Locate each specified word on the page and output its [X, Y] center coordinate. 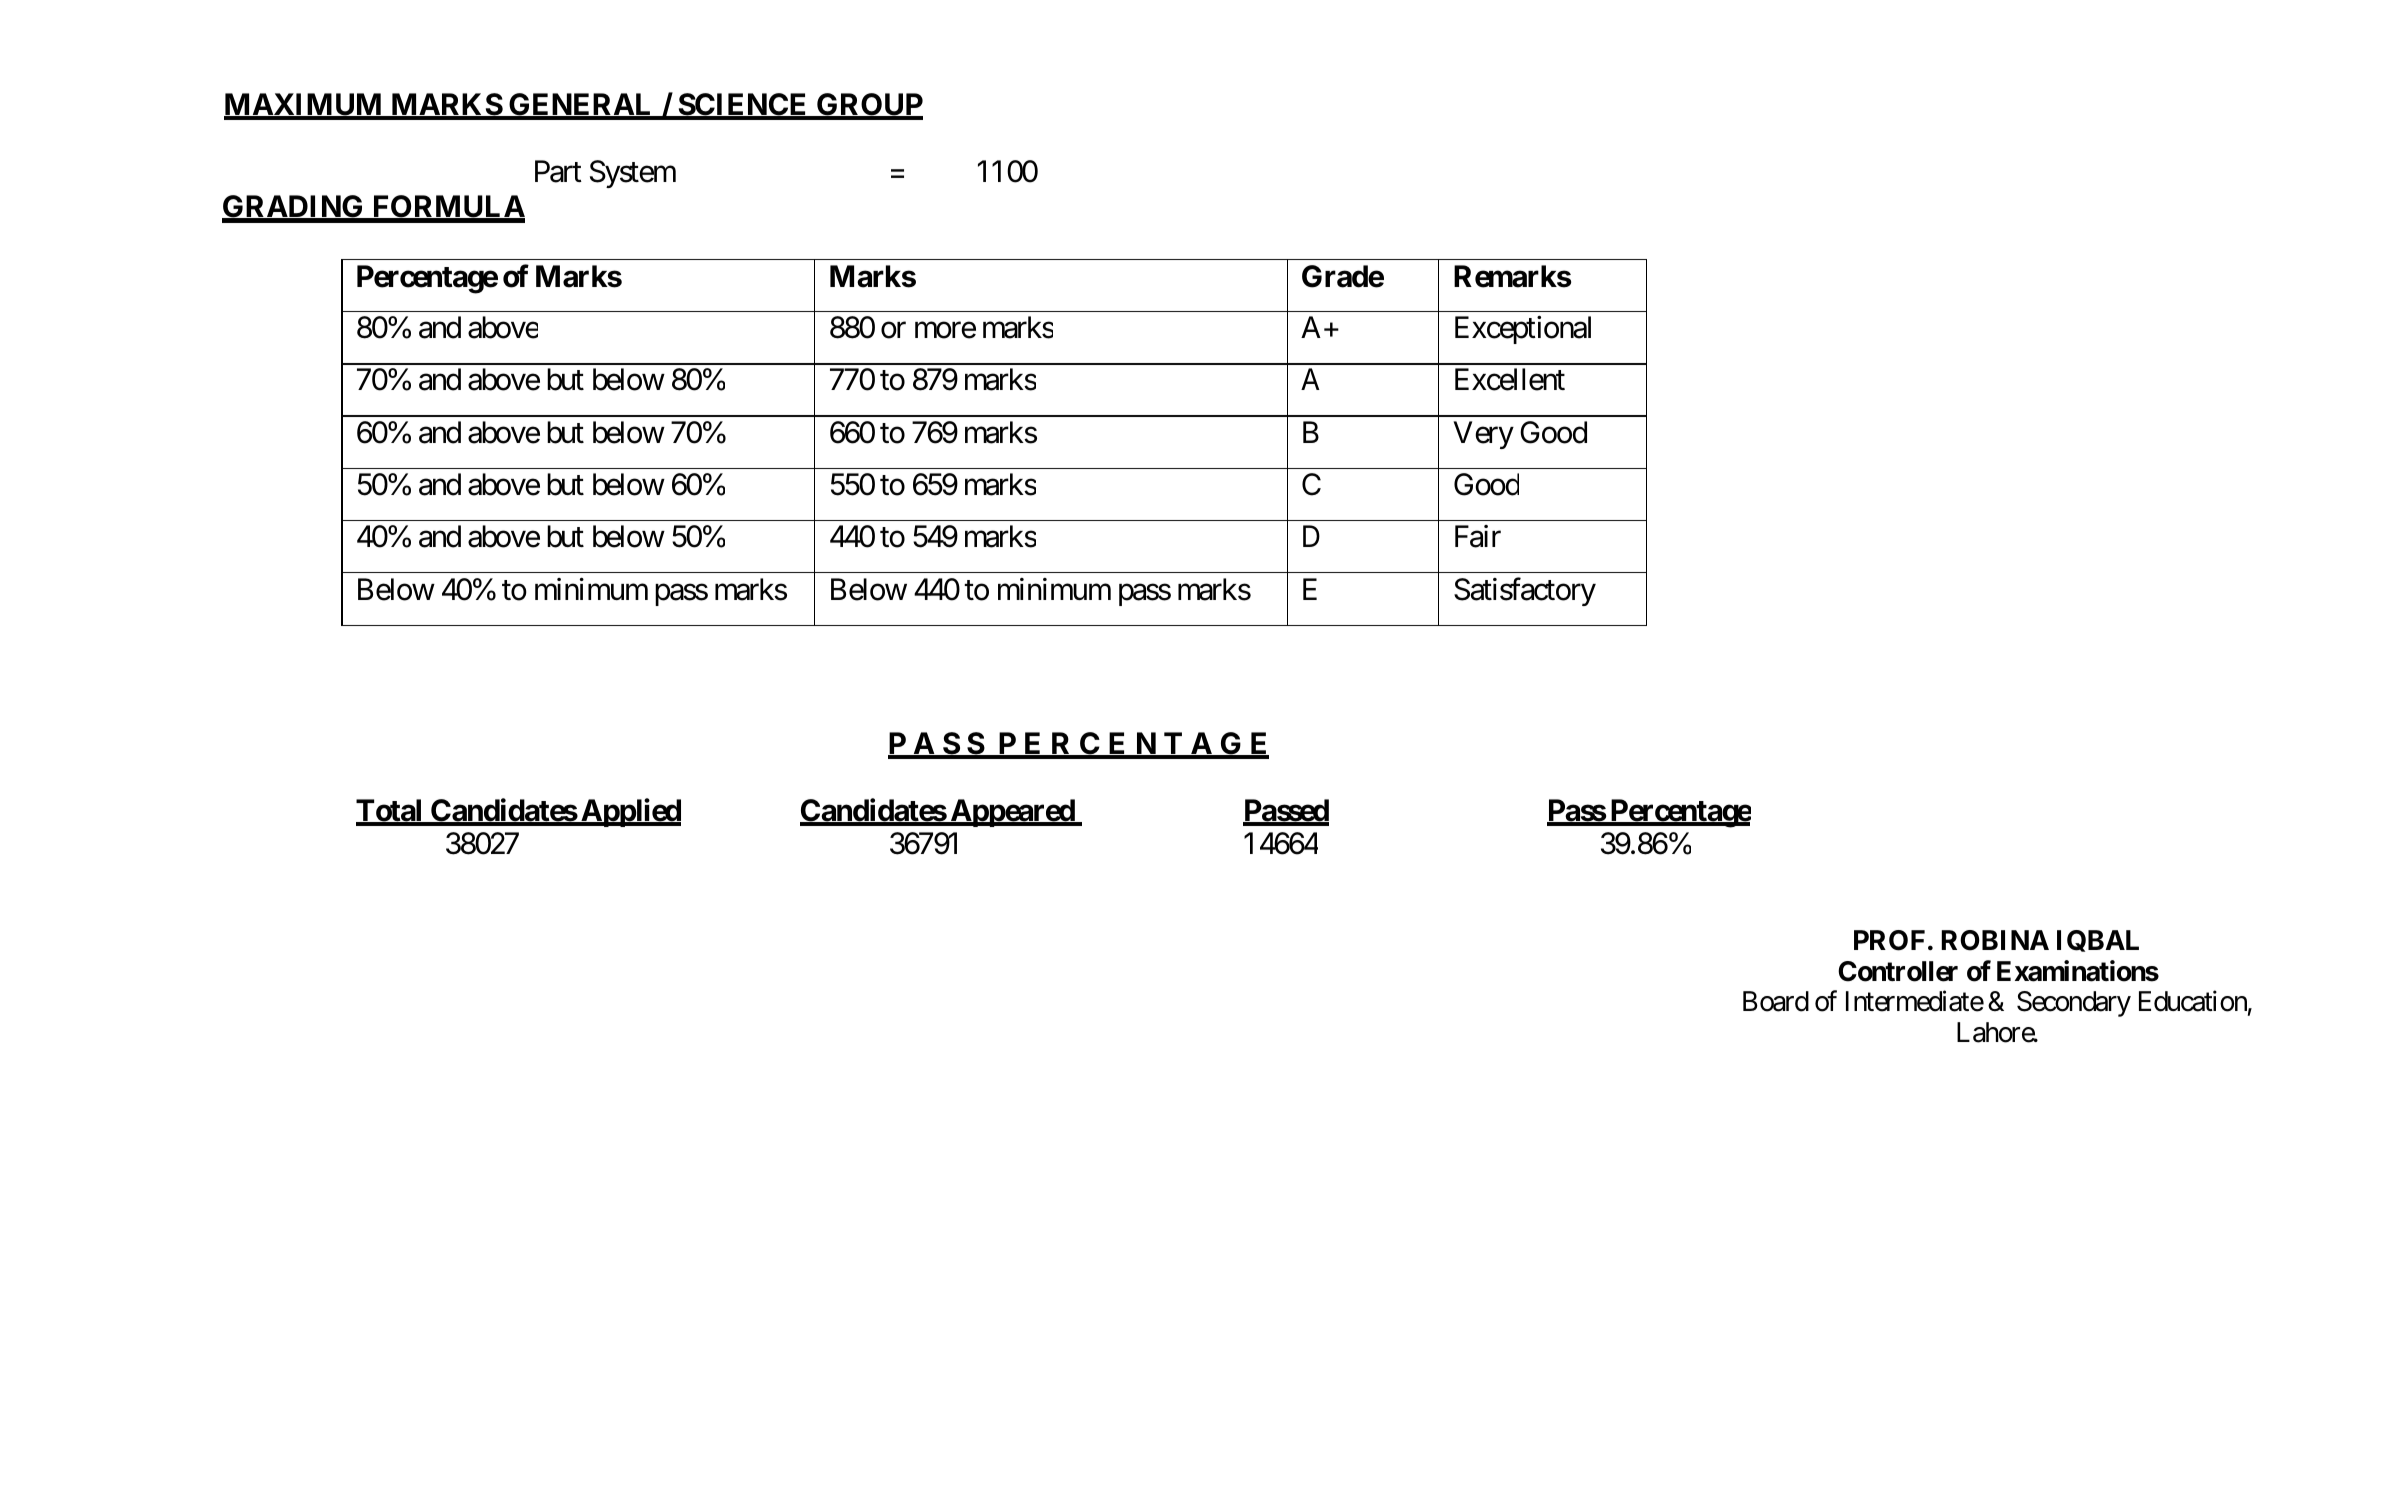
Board [1776, 1001]
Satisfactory [1525, 591]
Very [1483, 435]
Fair [1478, 536]
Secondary [2074, 1004]
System [633, 174]
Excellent [1510, 379]
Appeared [1012, 813]
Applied [630, 812]
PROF [1889, 940]
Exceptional [1523, 330]
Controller [1898, 971]
